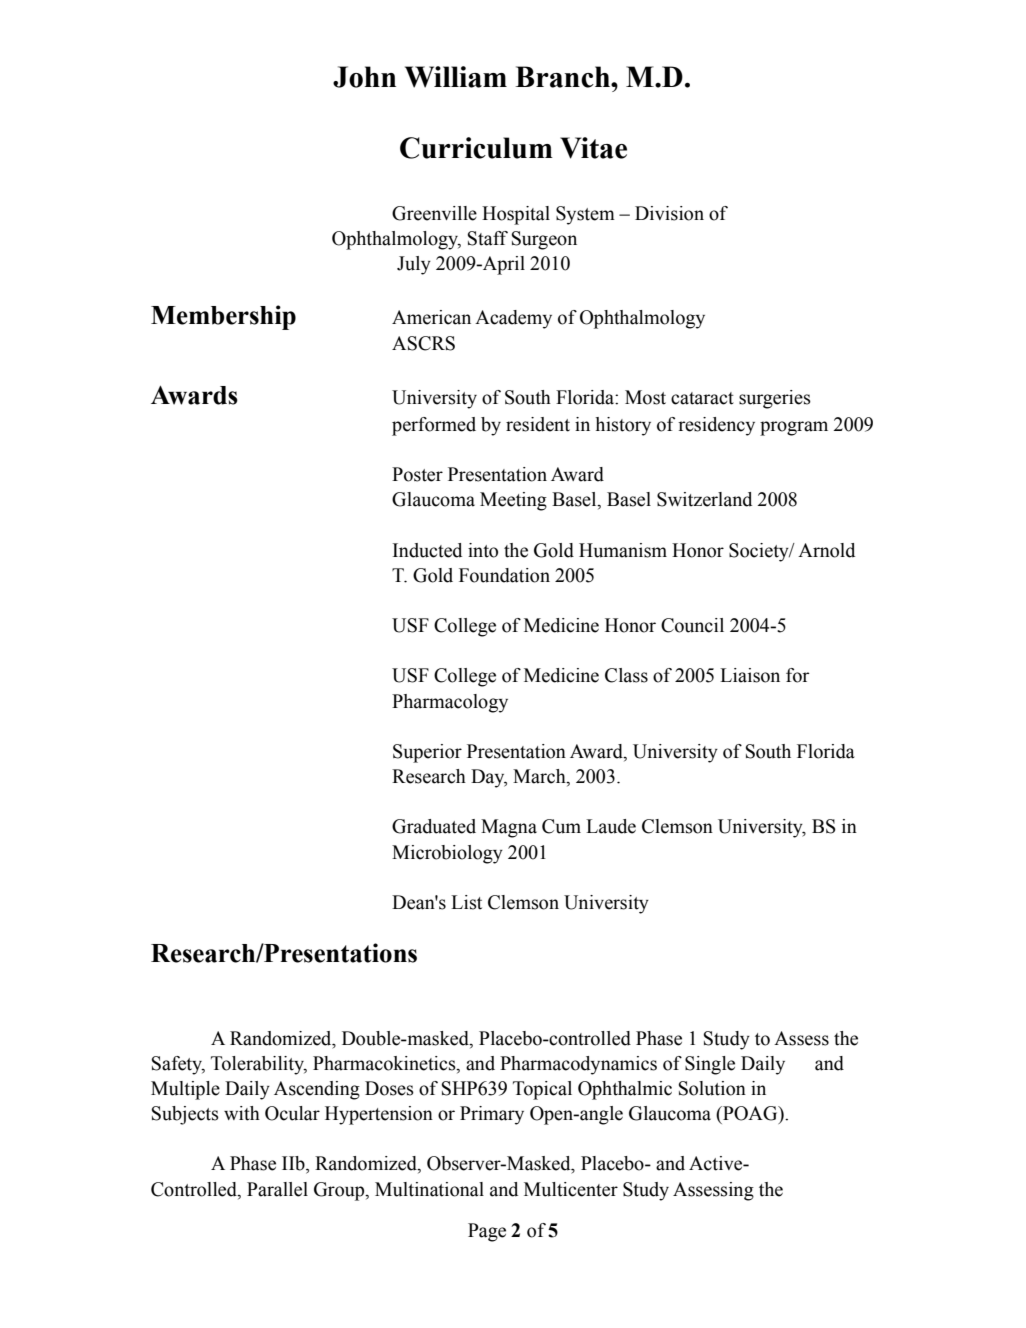 The image size is (1026, 1328). What do you see at coordinates (476, 148) in the document?
I see `Curriculum` at bounding box center [476, 148].
